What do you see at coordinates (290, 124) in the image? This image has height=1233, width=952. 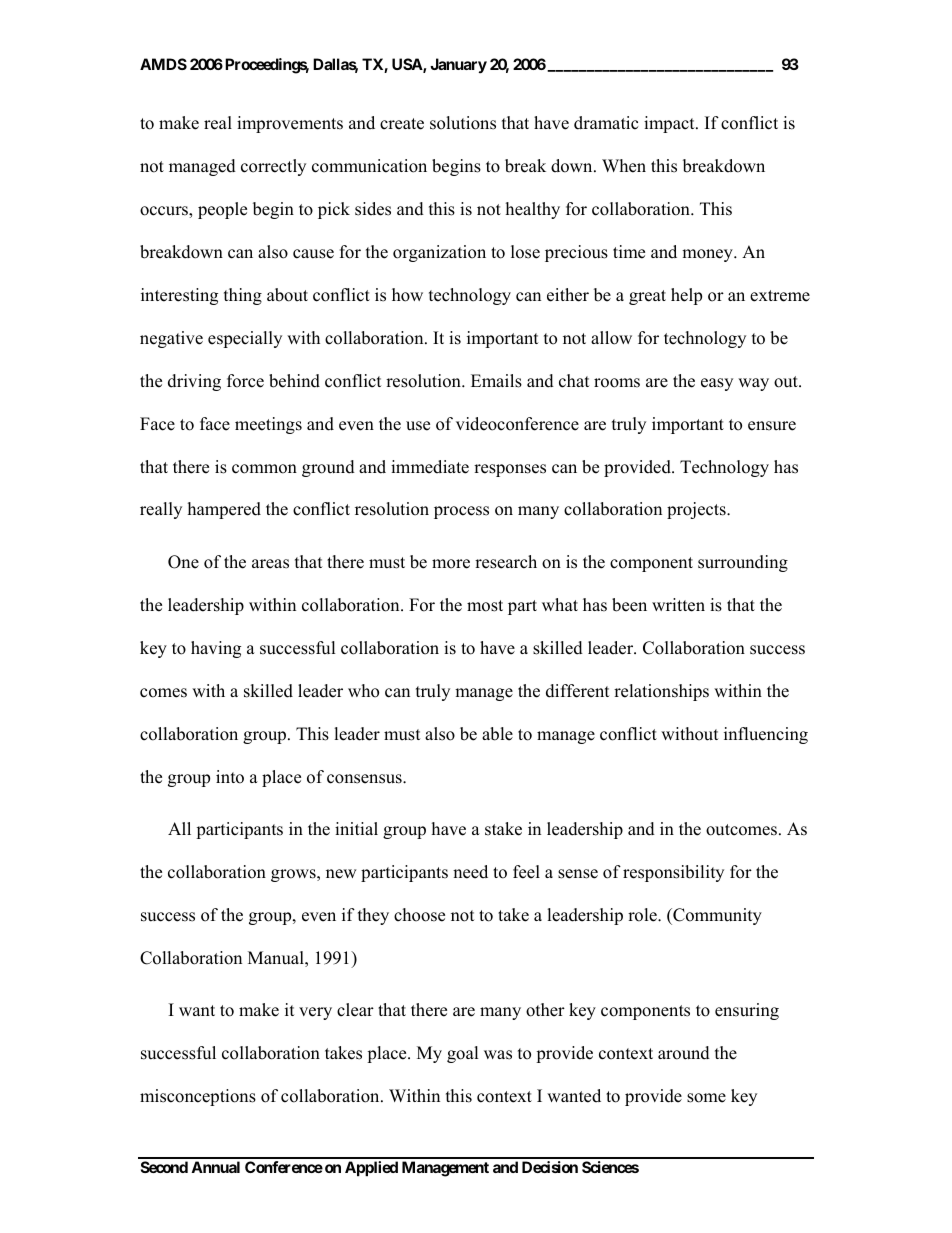 I see `improvements` at bounding box center [290, 124].
